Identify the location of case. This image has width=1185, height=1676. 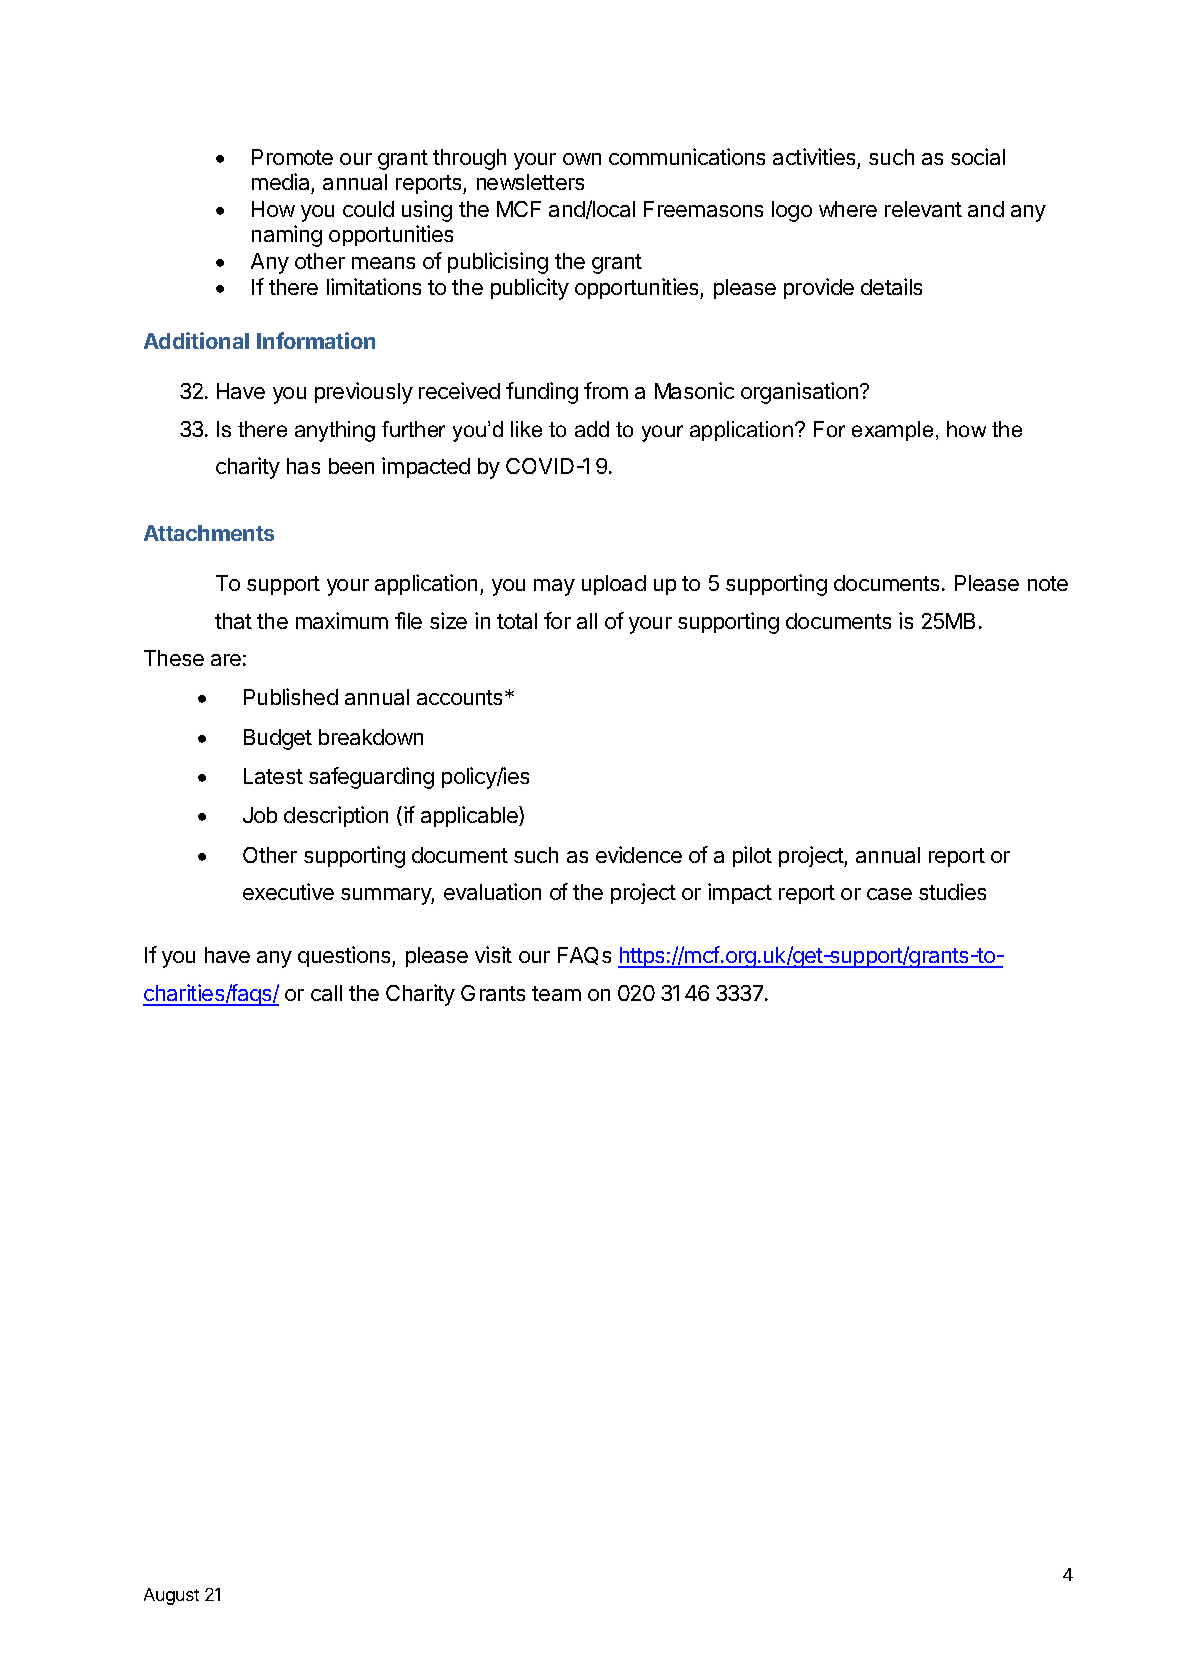
(889, 894).
